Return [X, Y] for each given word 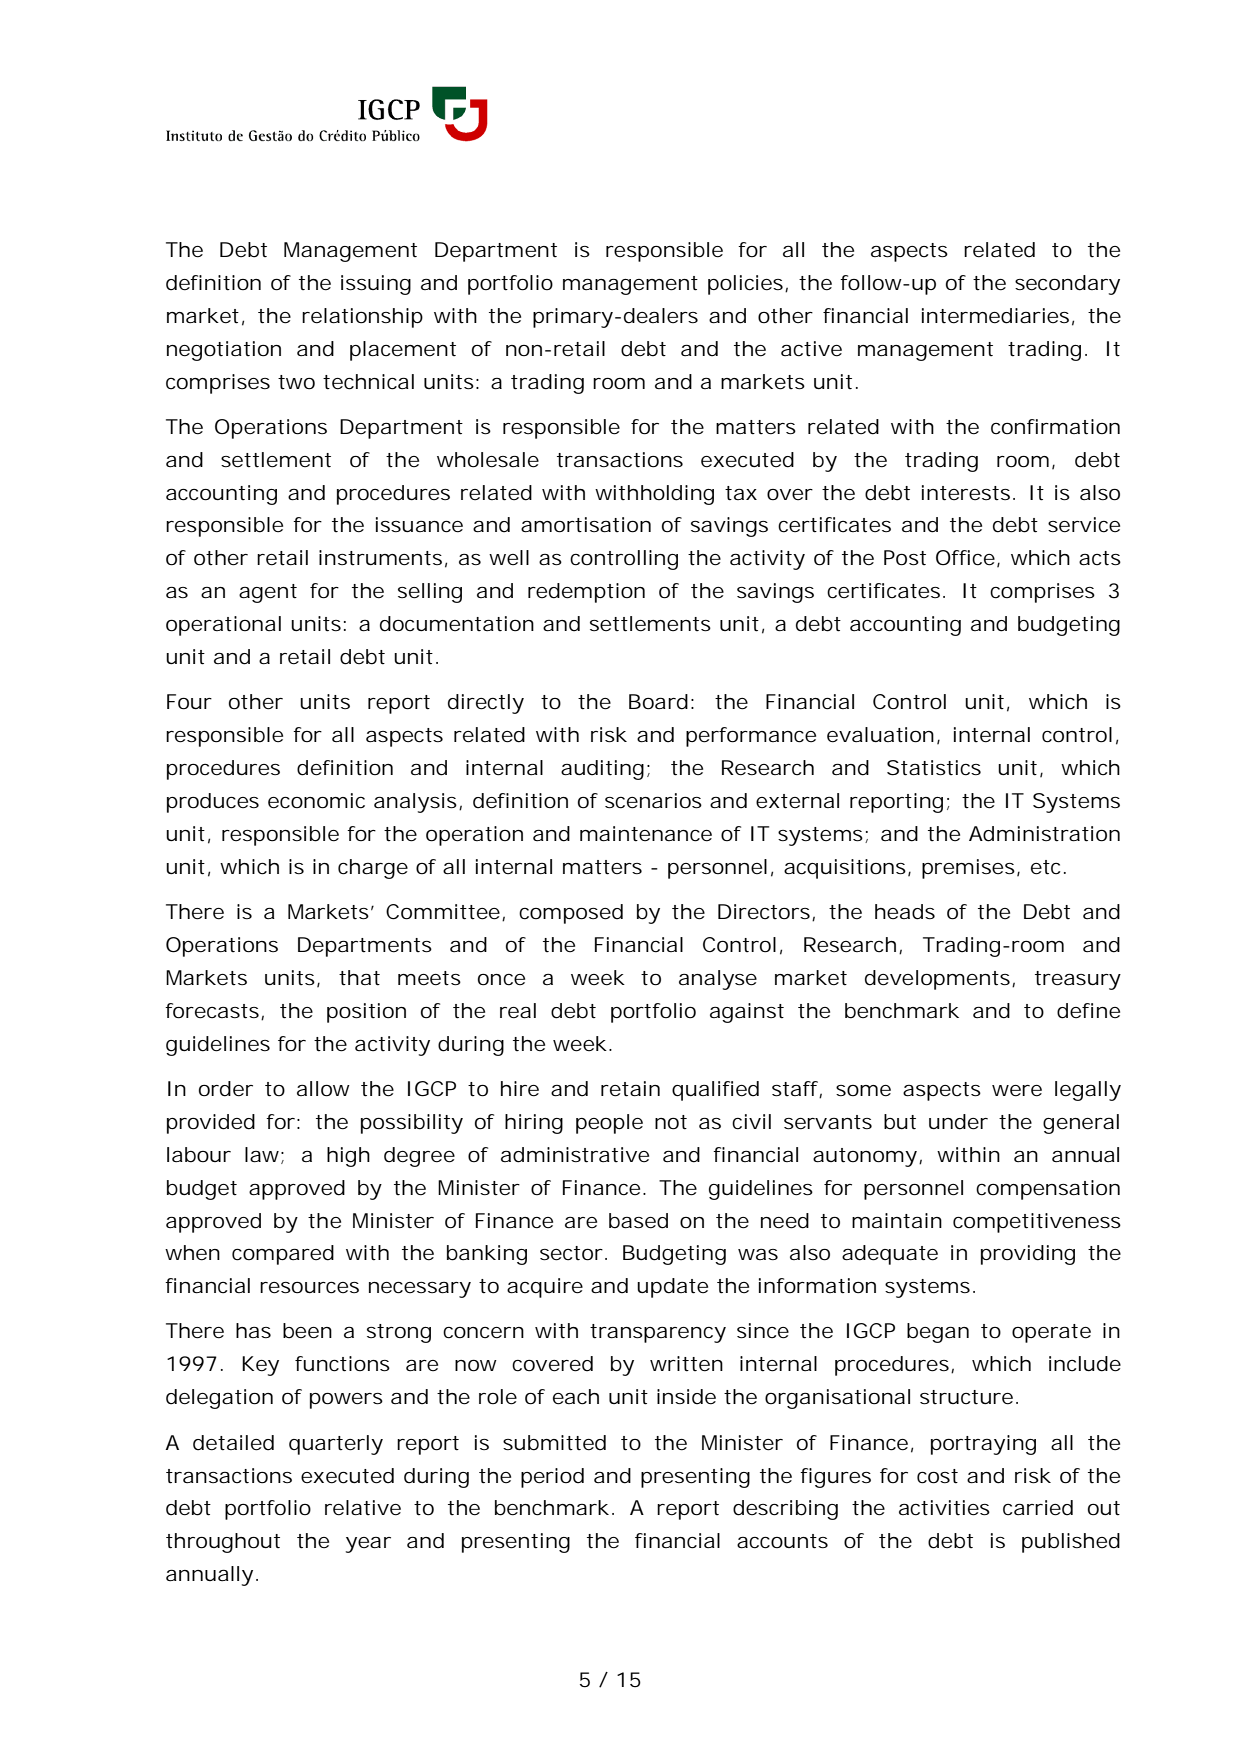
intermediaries [995, 316]
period [552, 1478]
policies [745, 285]
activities [944, 1508]
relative [363, 1508]
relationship [362, 318]
